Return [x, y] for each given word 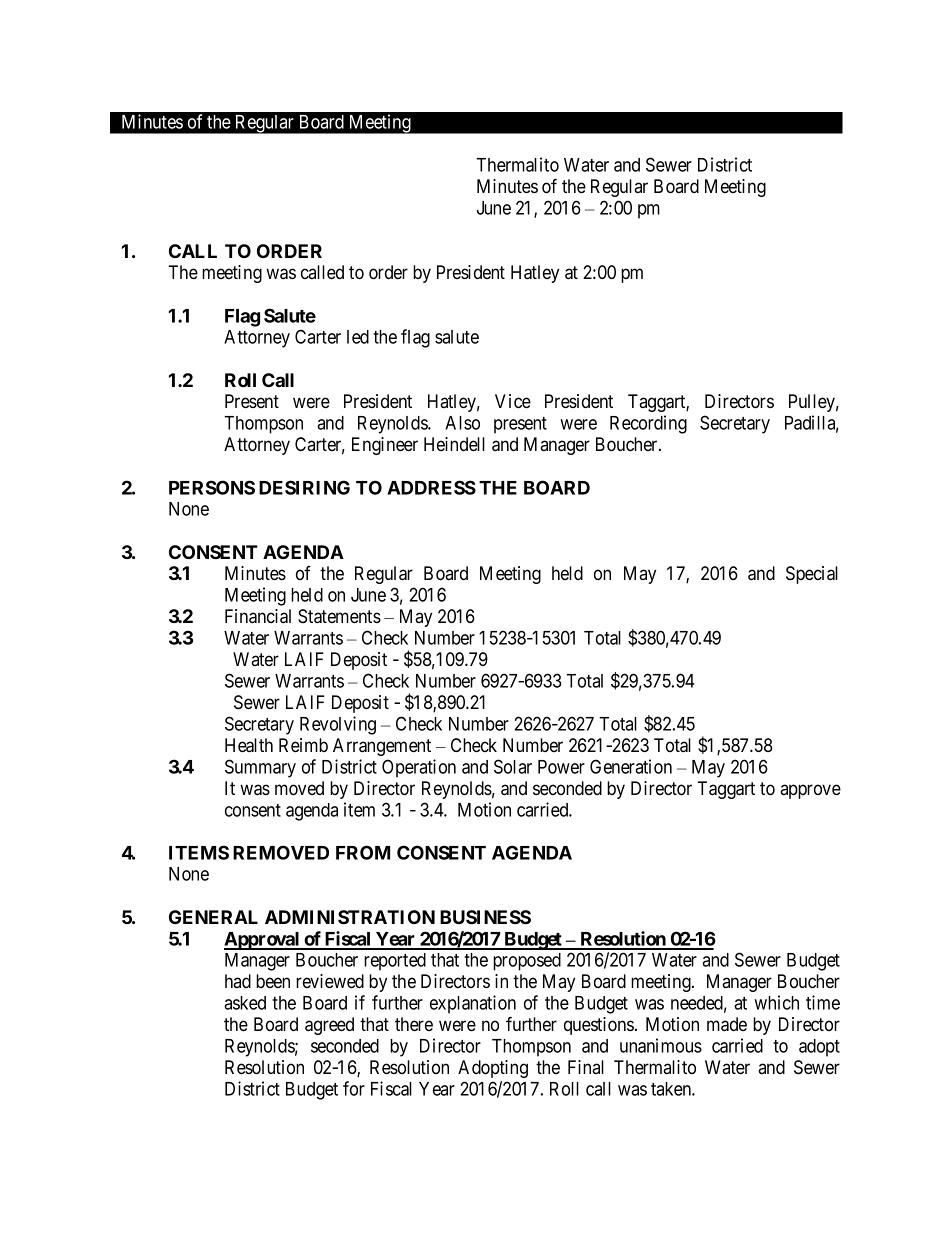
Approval [263, 941]
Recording [648, 424]
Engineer [385, 446]
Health [249, 745]
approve [810, 791]
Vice [513, 401]
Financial [258, 616]
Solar [513, 766]
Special [812, 575]
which [776, 1002]
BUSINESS [485, 917]
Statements [339, 616]
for [354, 1088]
